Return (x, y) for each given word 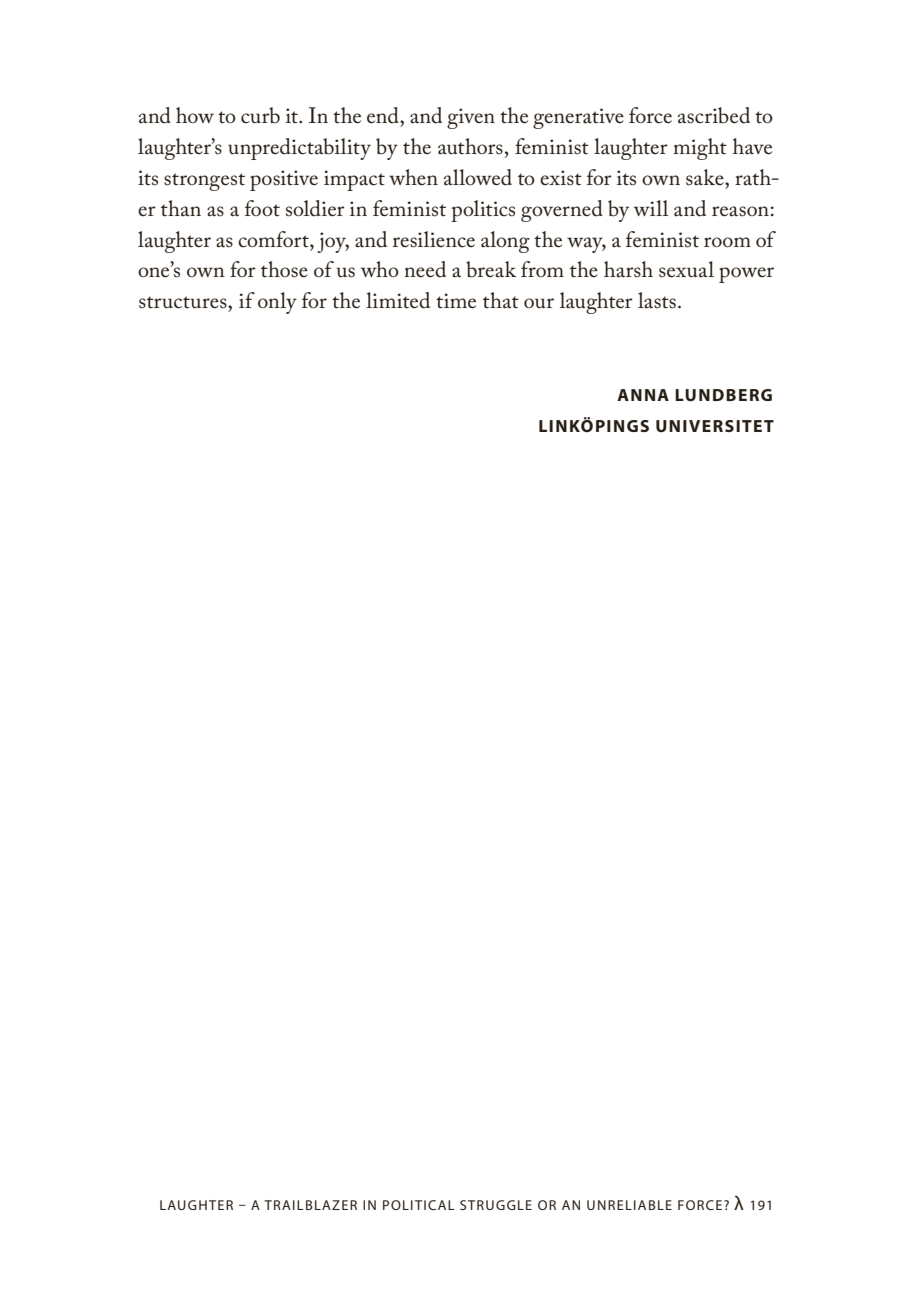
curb (260, 115)
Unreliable (629, 1205)
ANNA (643, 395)
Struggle (496, 1205)
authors (470, 146)
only (277, 303)
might (700, 149)
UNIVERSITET (715, 426)
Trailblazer (310, 1205)
